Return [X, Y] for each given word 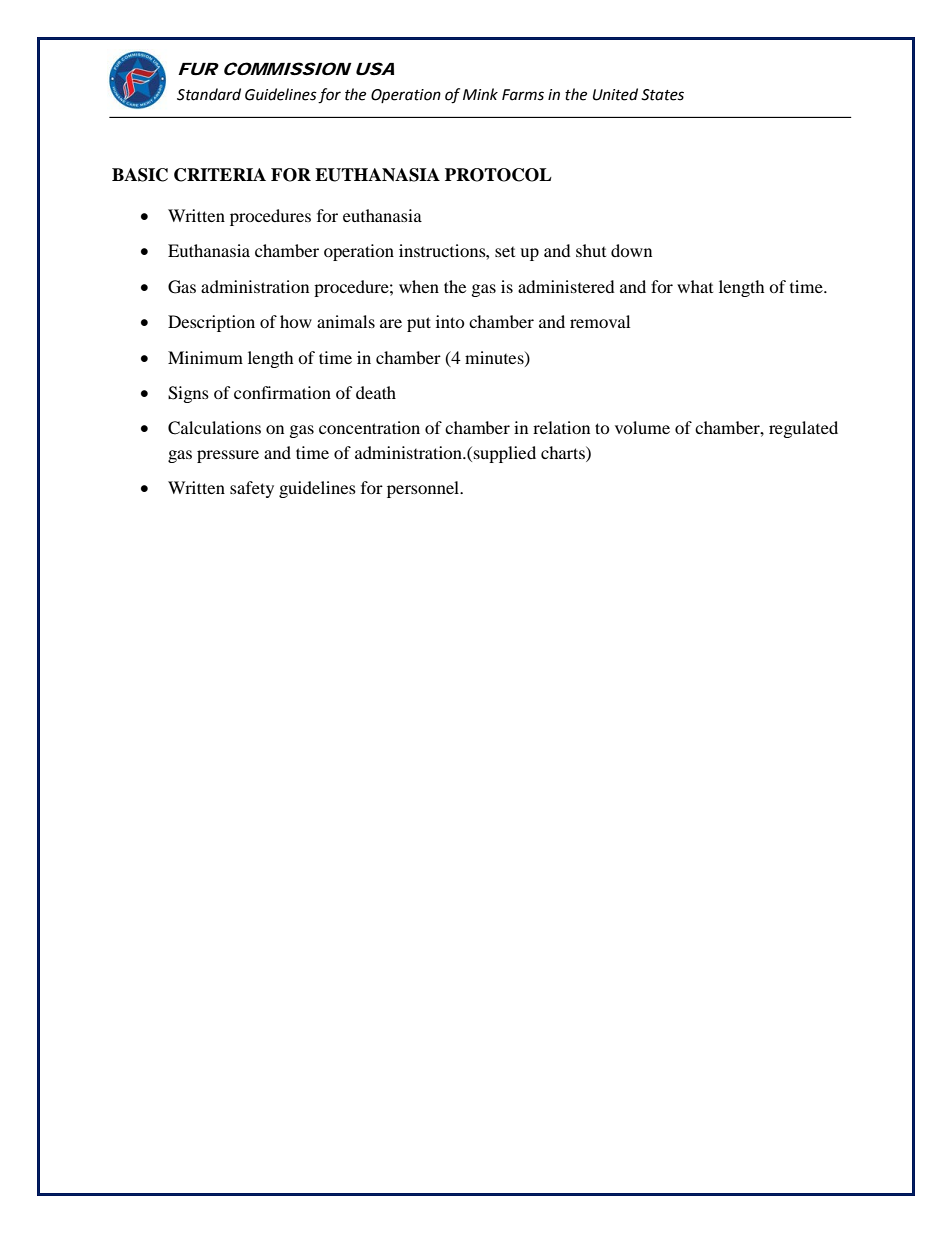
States [662, 95]
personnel [424, 489]
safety [252, 489]
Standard [209, 94]
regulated [803, 429]
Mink [480, 94]
